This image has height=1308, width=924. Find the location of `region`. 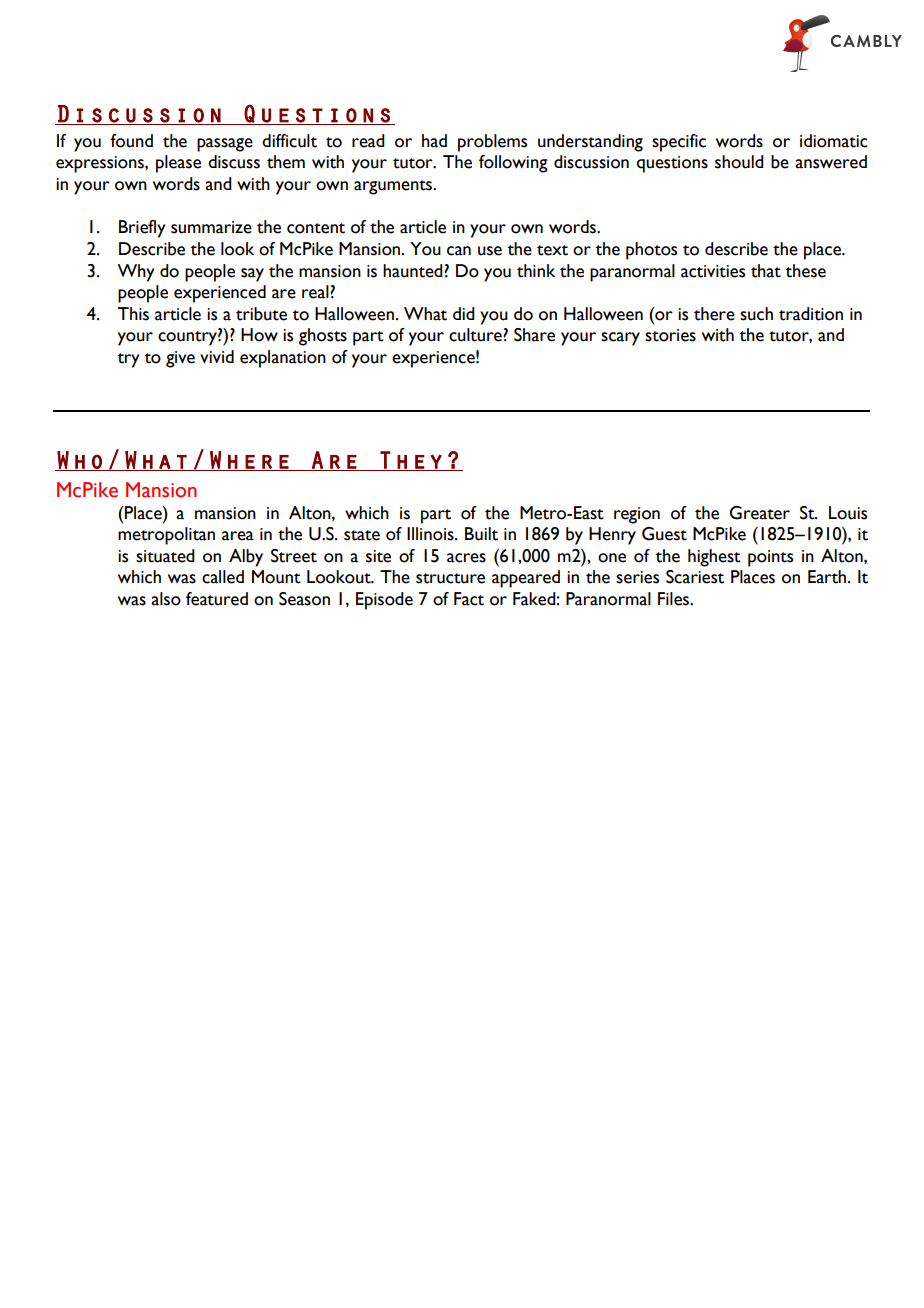

region is located at coordinates (637, 515).
